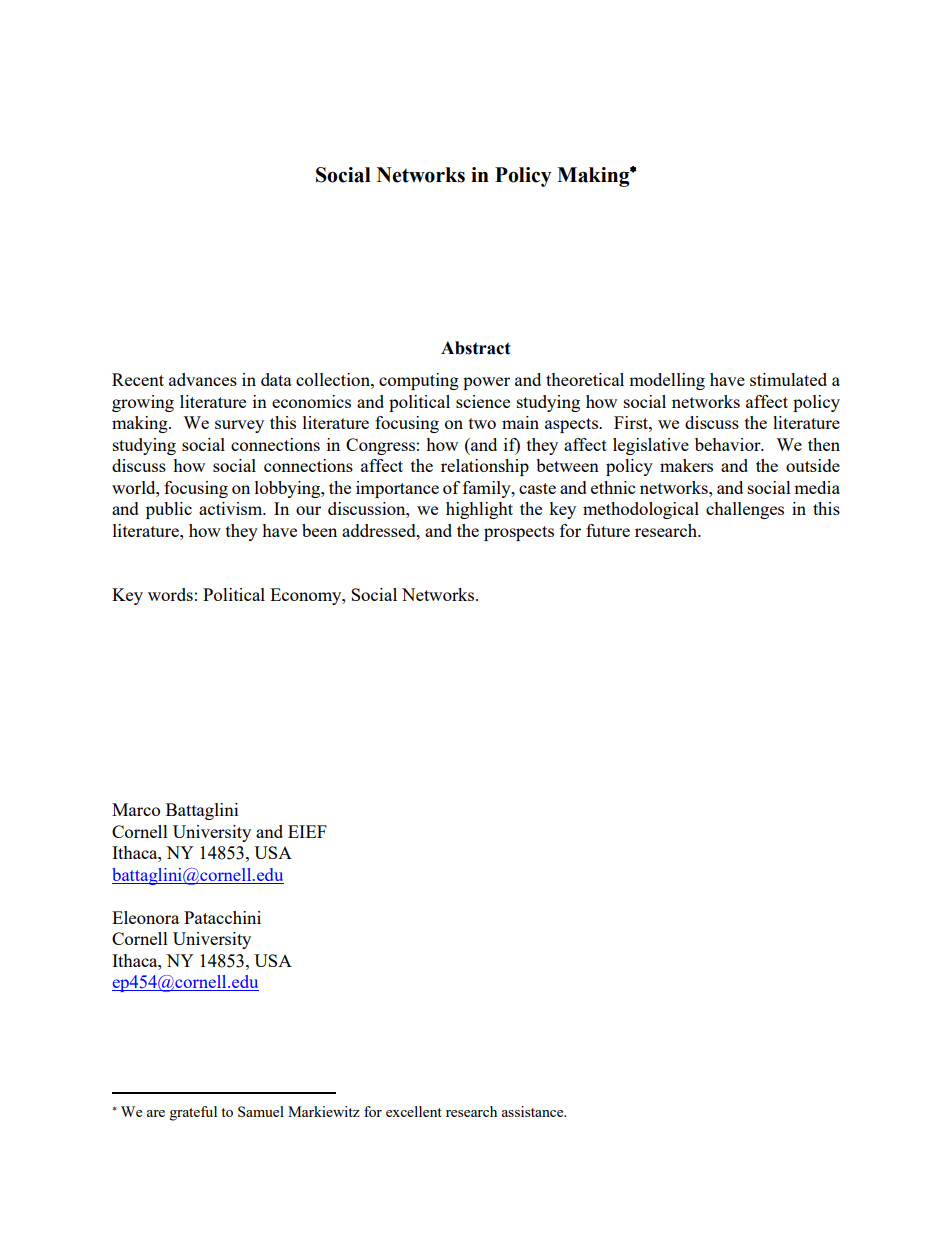  I want to click on advances, so click(203, 379).
